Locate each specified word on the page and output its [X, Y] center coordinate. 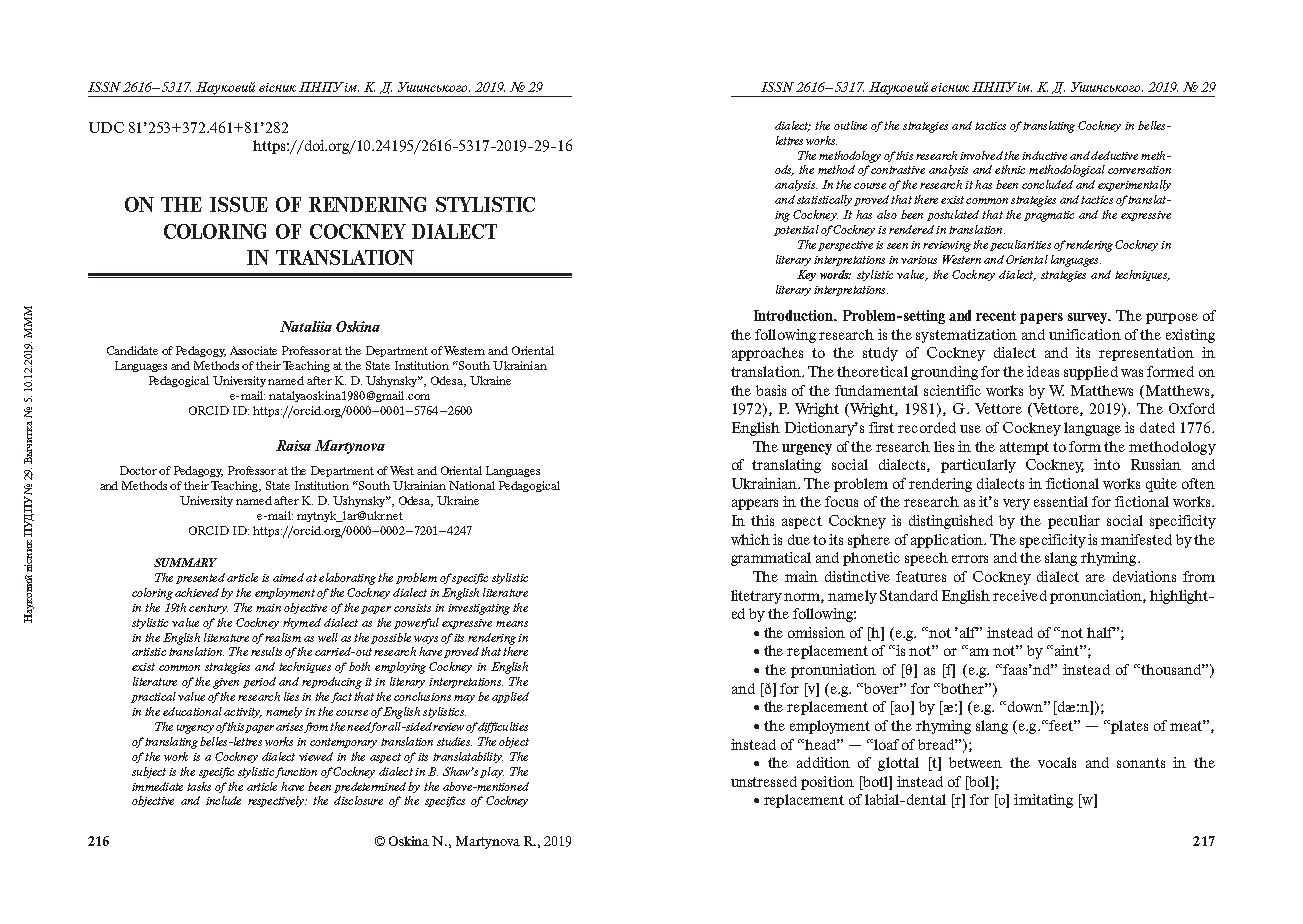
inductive [1044, 155]
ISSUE [239, 204]
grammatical [771, 559]
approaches [767, 354]
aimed [288, 577]
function [296, 772]
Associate [253, 350]
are [1095, 578]
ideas [1043, 371]
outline [850, 125]
